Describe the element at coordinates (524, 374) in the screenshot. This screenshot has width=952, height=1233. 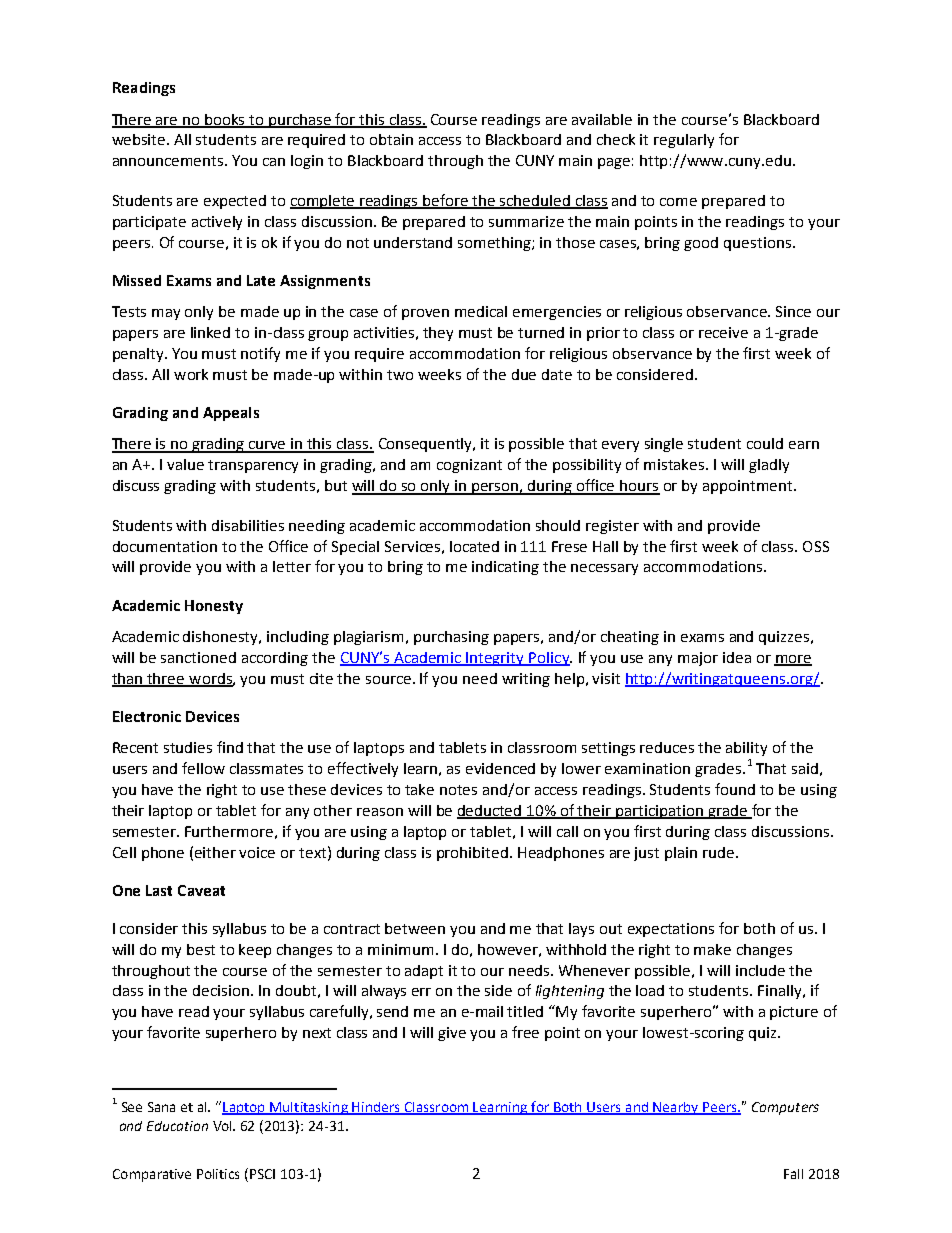
I see `due` at that location.
